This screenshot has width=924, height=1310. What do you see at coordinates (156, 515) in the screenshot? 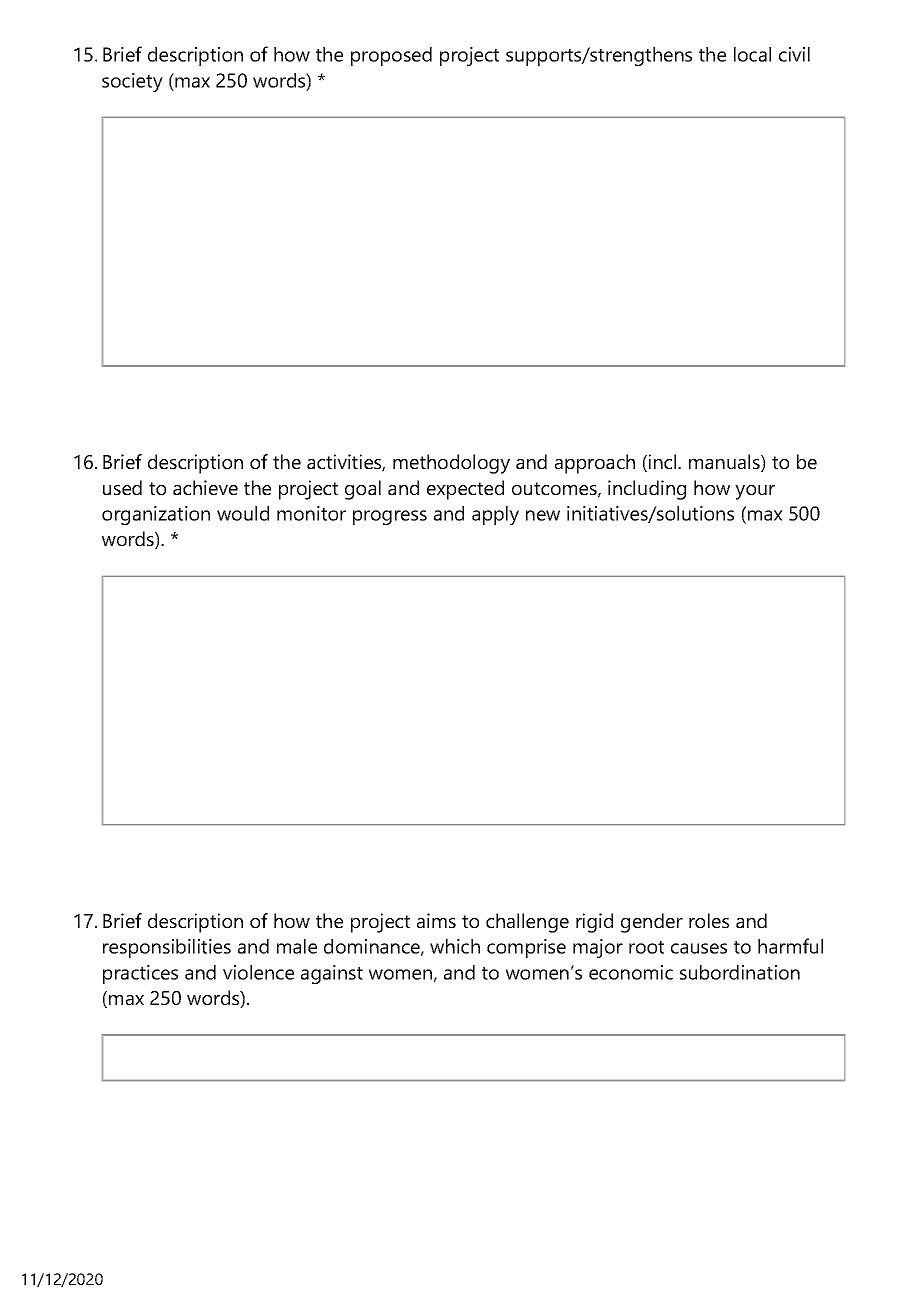
I see `organization` at bounding box center [156, 515].
